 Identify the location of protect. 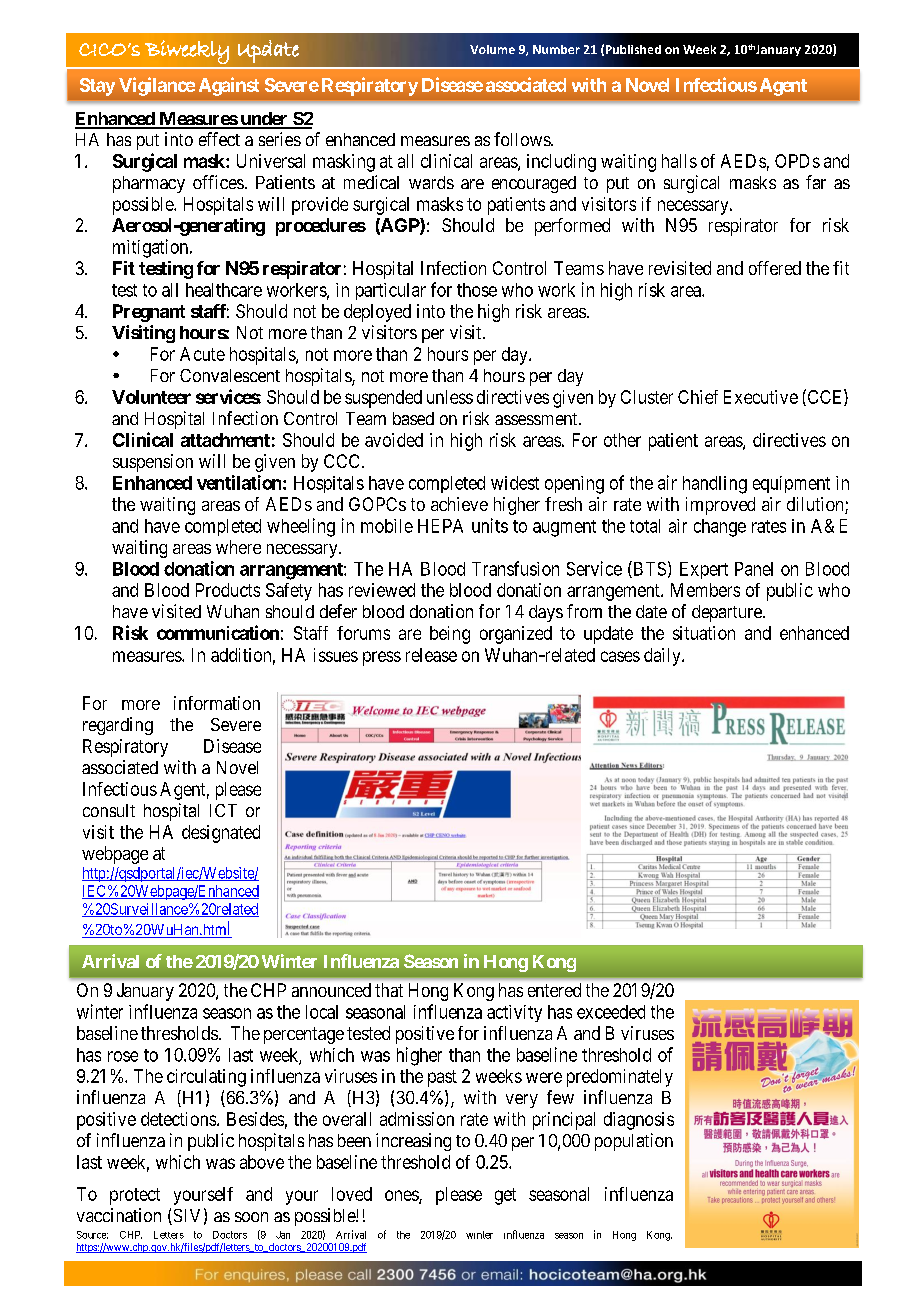
(135, 1196).
